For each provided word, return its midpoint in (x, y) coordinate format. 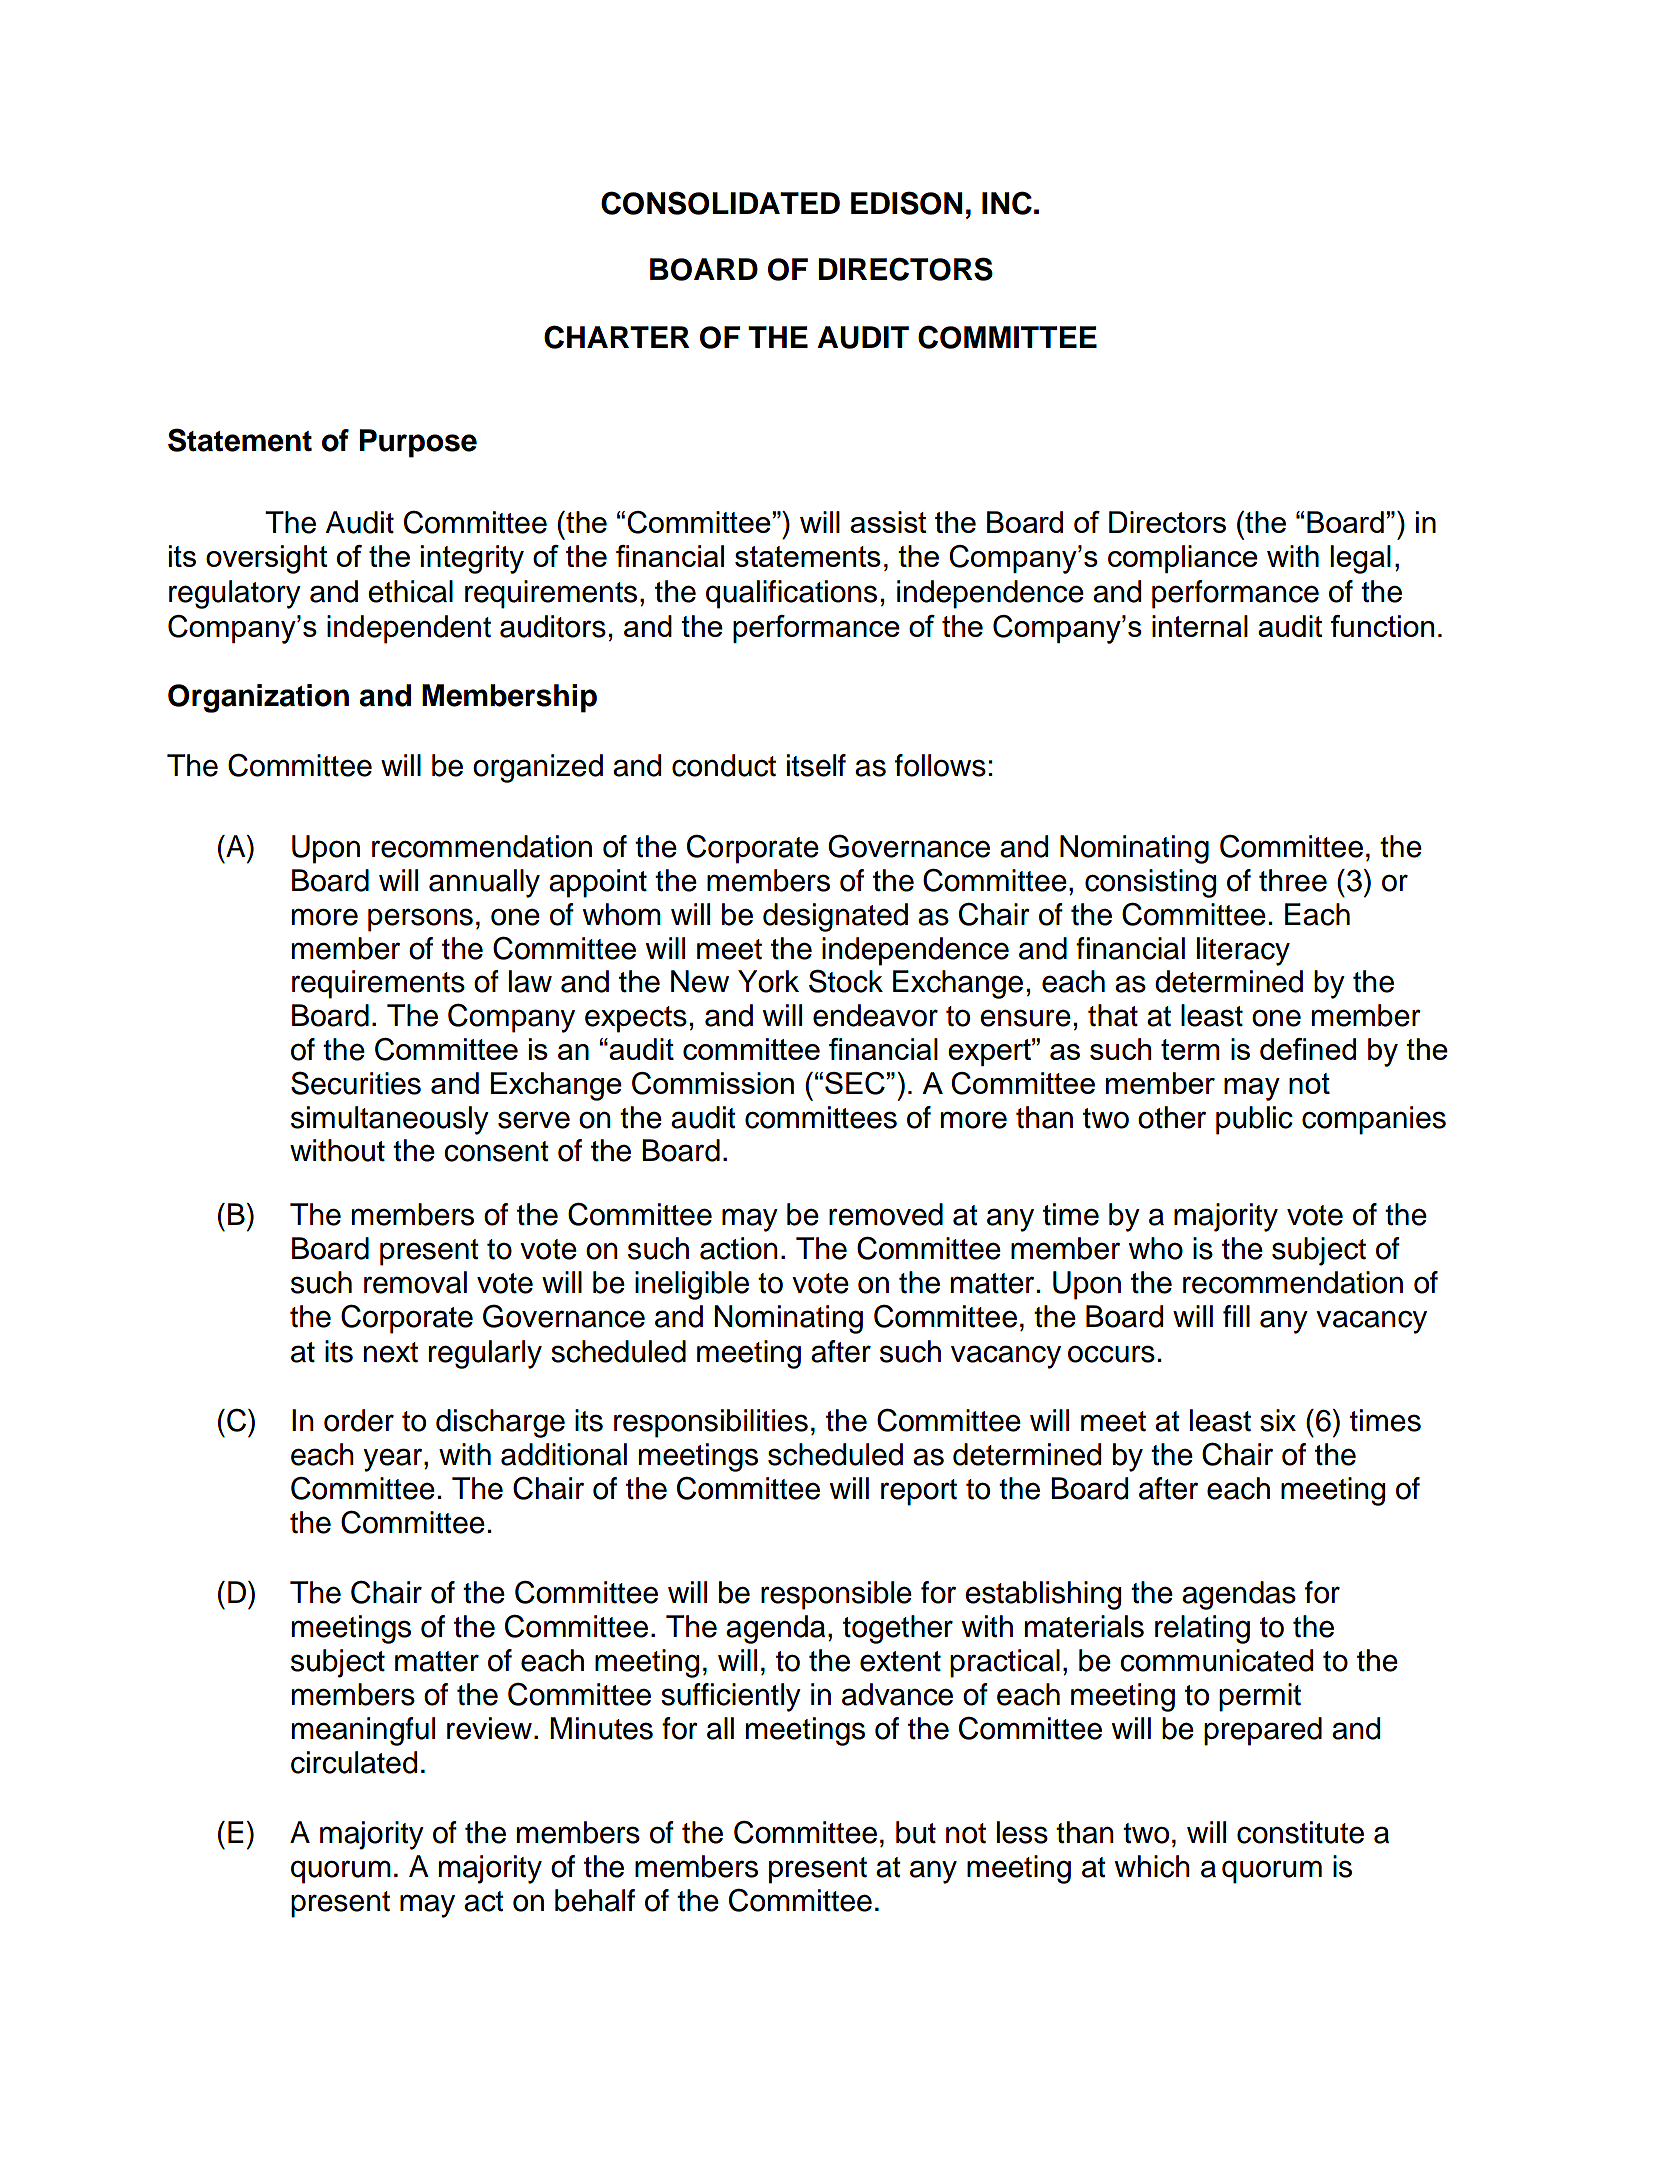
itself (816, 765)
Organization (258, 698)
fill (1236, 1316)
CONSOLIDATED (720, 203)
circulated (354, 1762)
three (1293, 880)
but (916, 1832)
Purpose (418, 443)
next (391, 1352)
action (739, 1248)
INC (1007, 203)
